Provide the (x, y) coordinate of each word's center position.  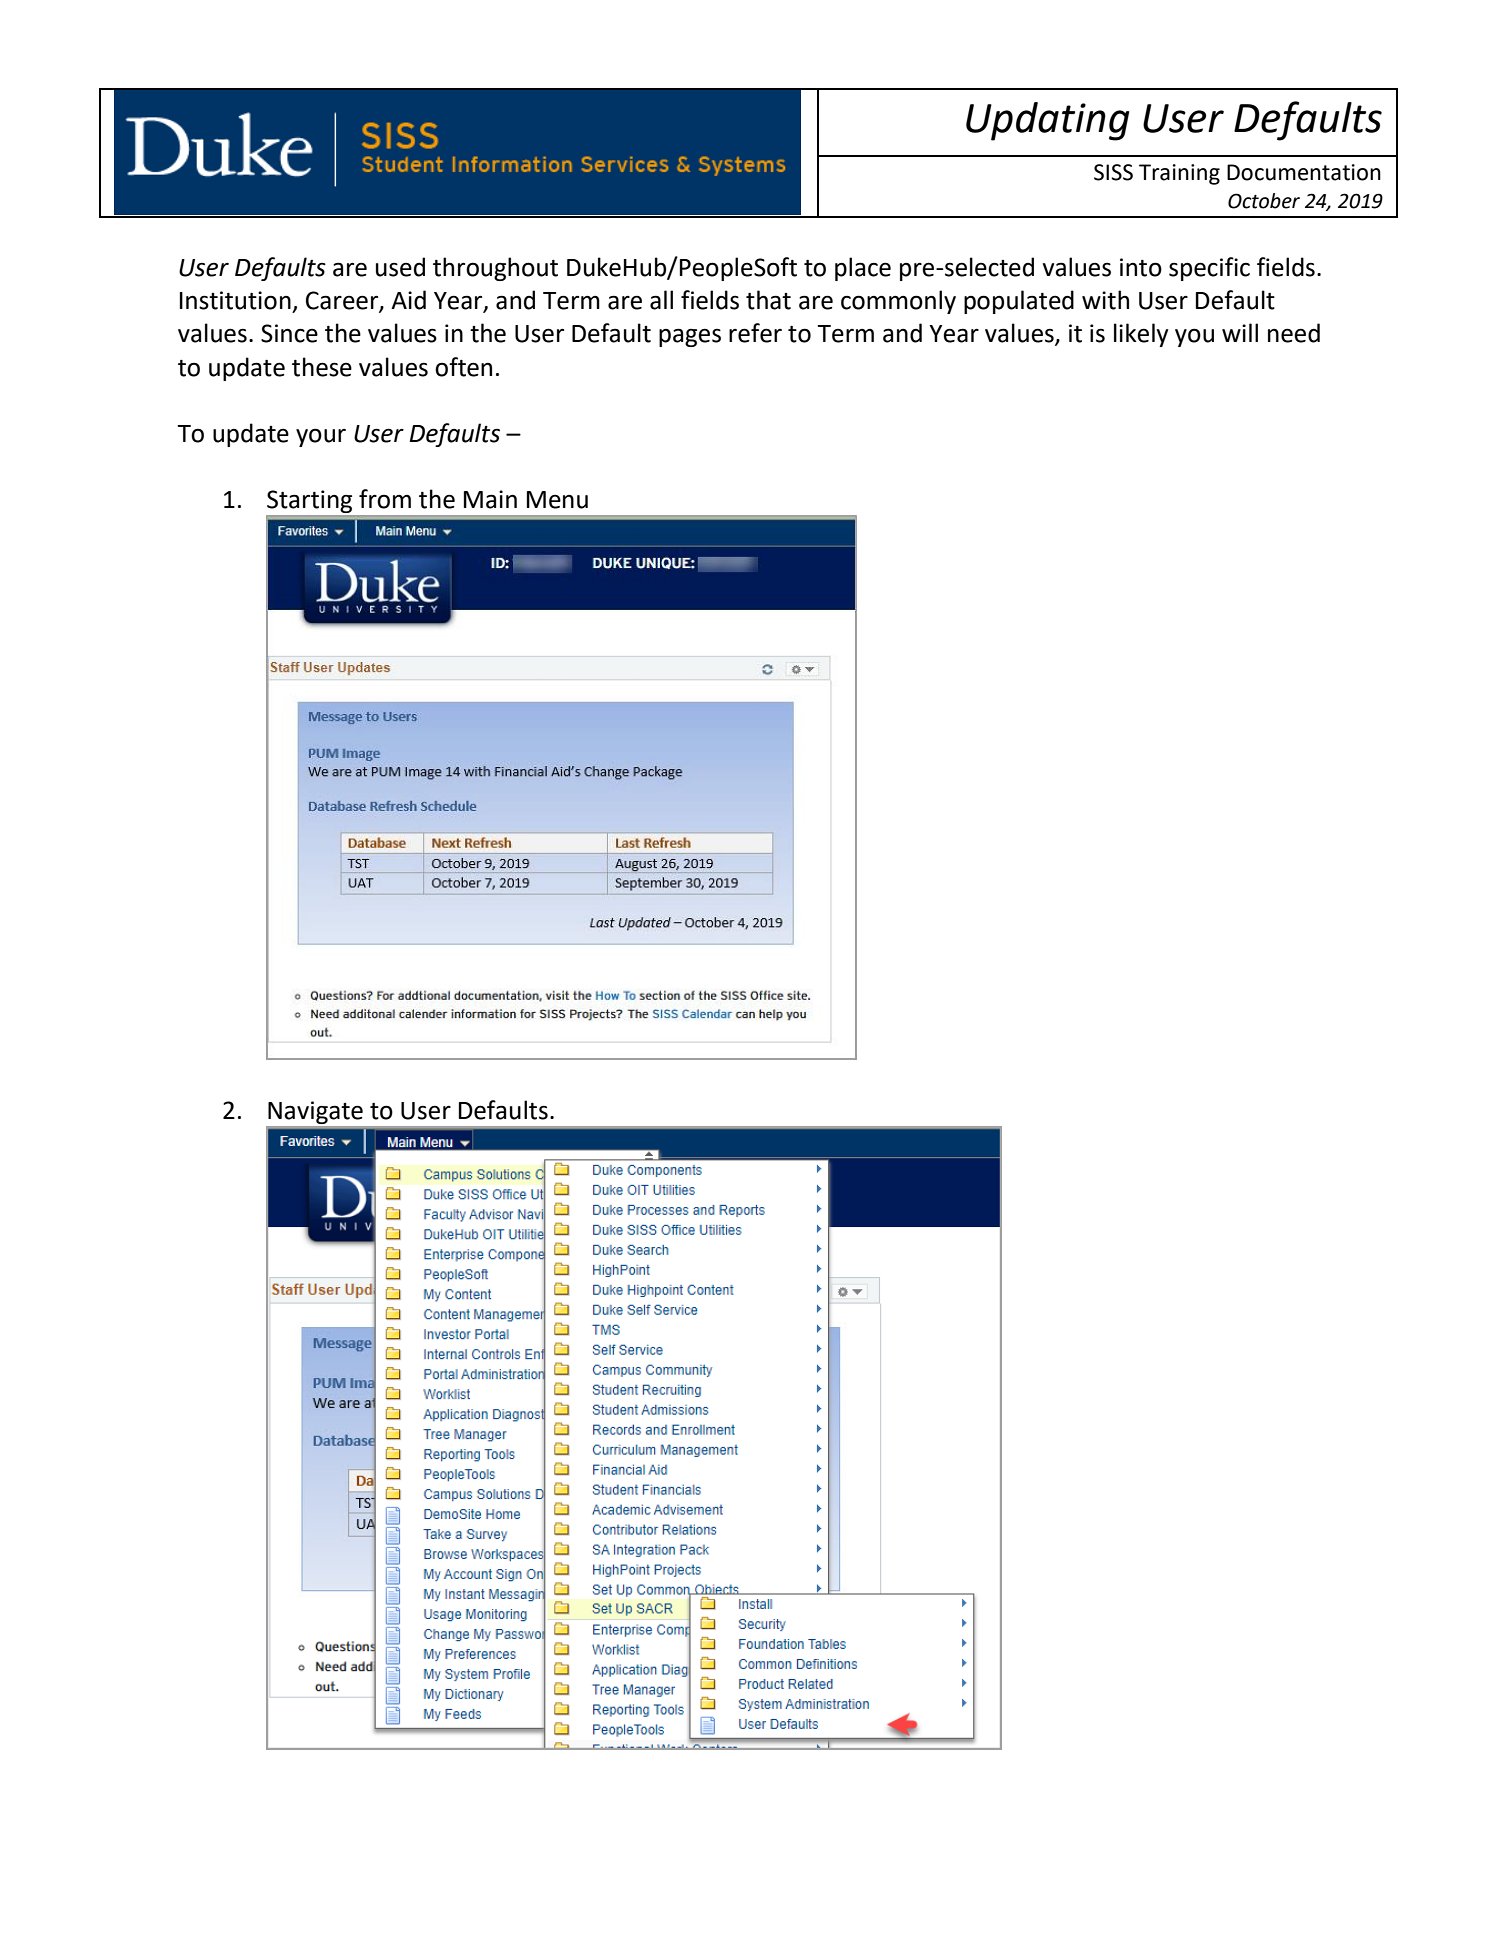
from (385, 499)
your (321, 437)
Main (490, 499)
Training (1179, 174)
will (1240, 332)
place (863, 269)
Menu (557, 500)
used (400, 267)
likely (1141, 335)
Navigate (315, 1112)
